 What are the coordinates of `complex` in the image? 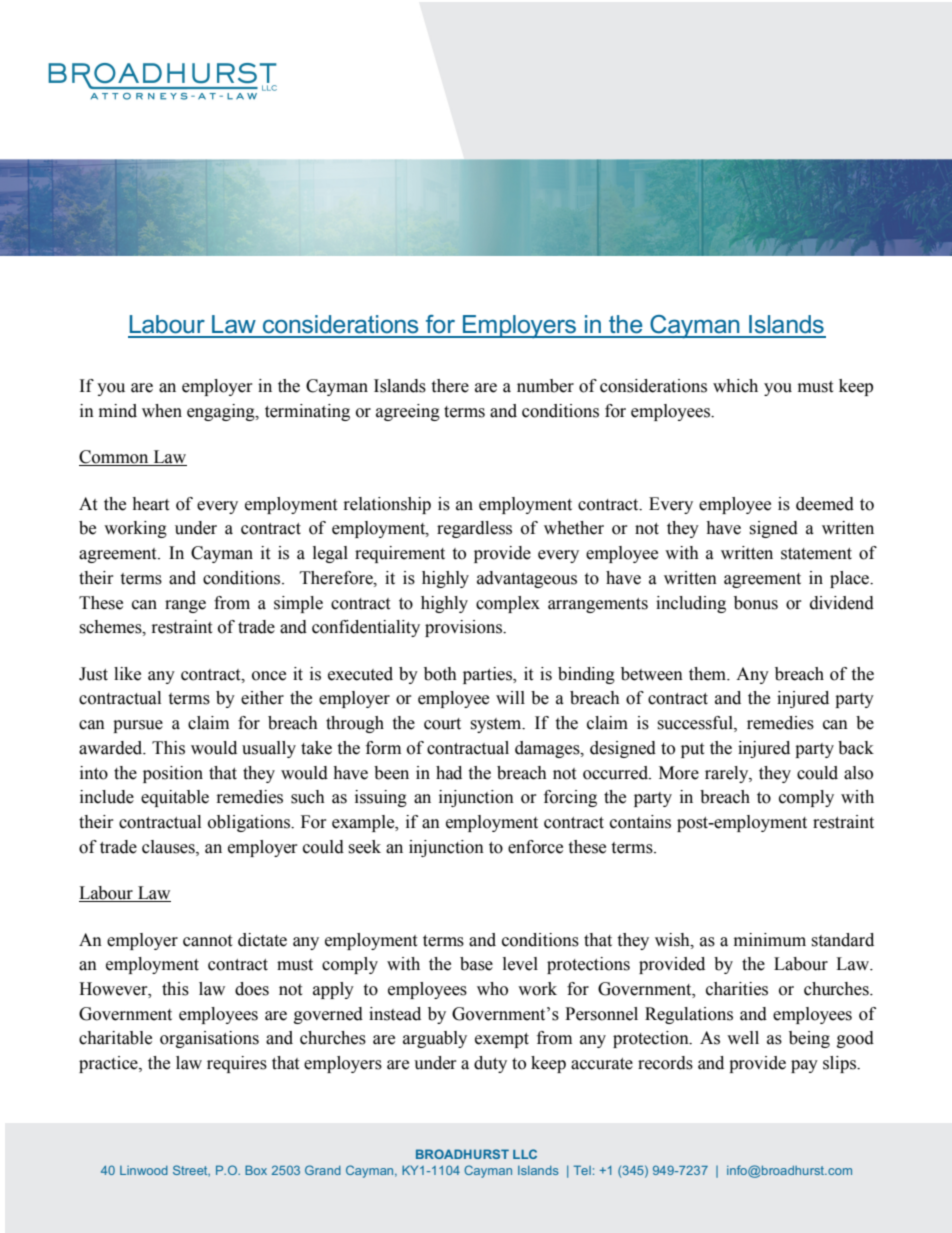 It's located at (508, 604).
